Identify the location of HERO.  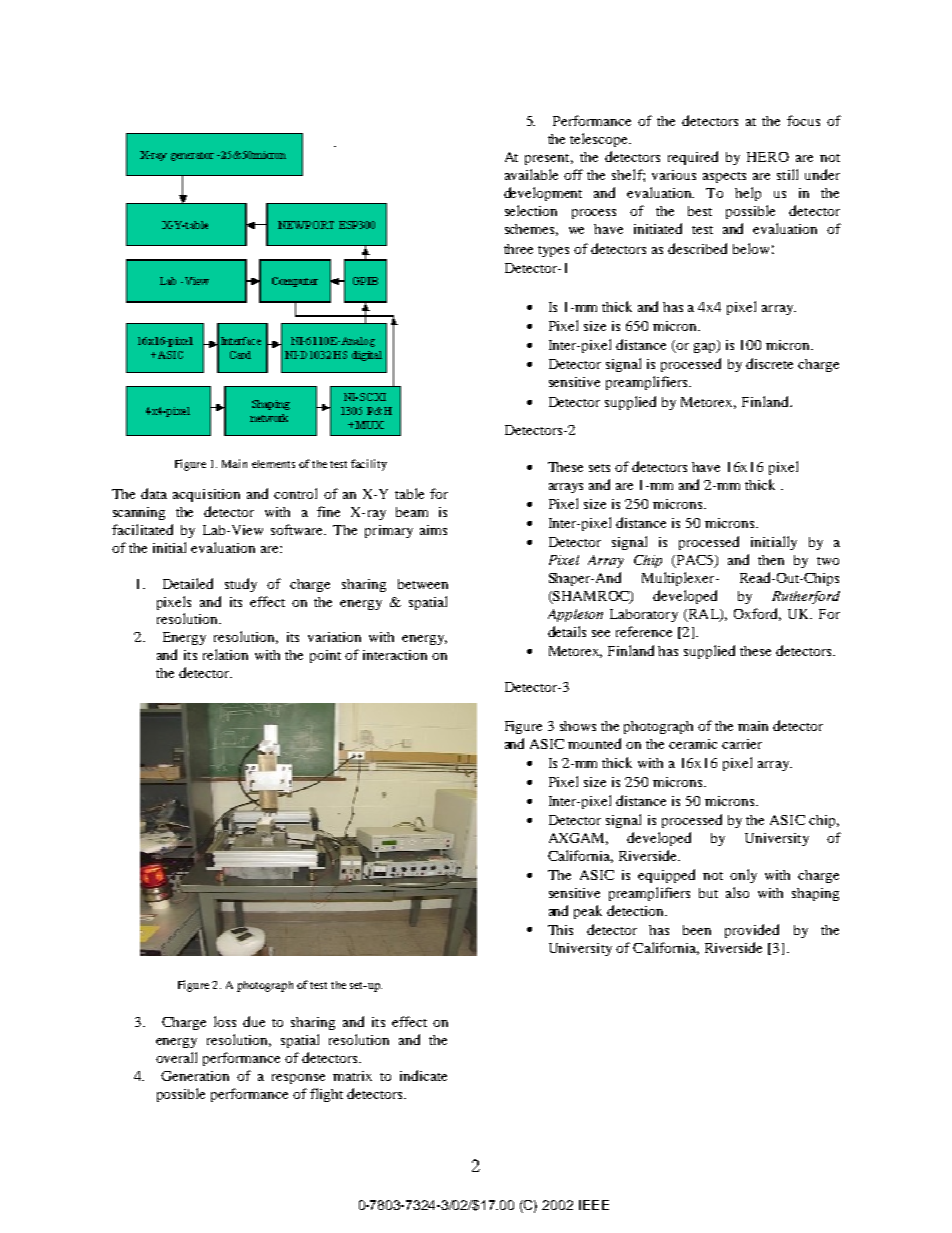
(768, 157).
